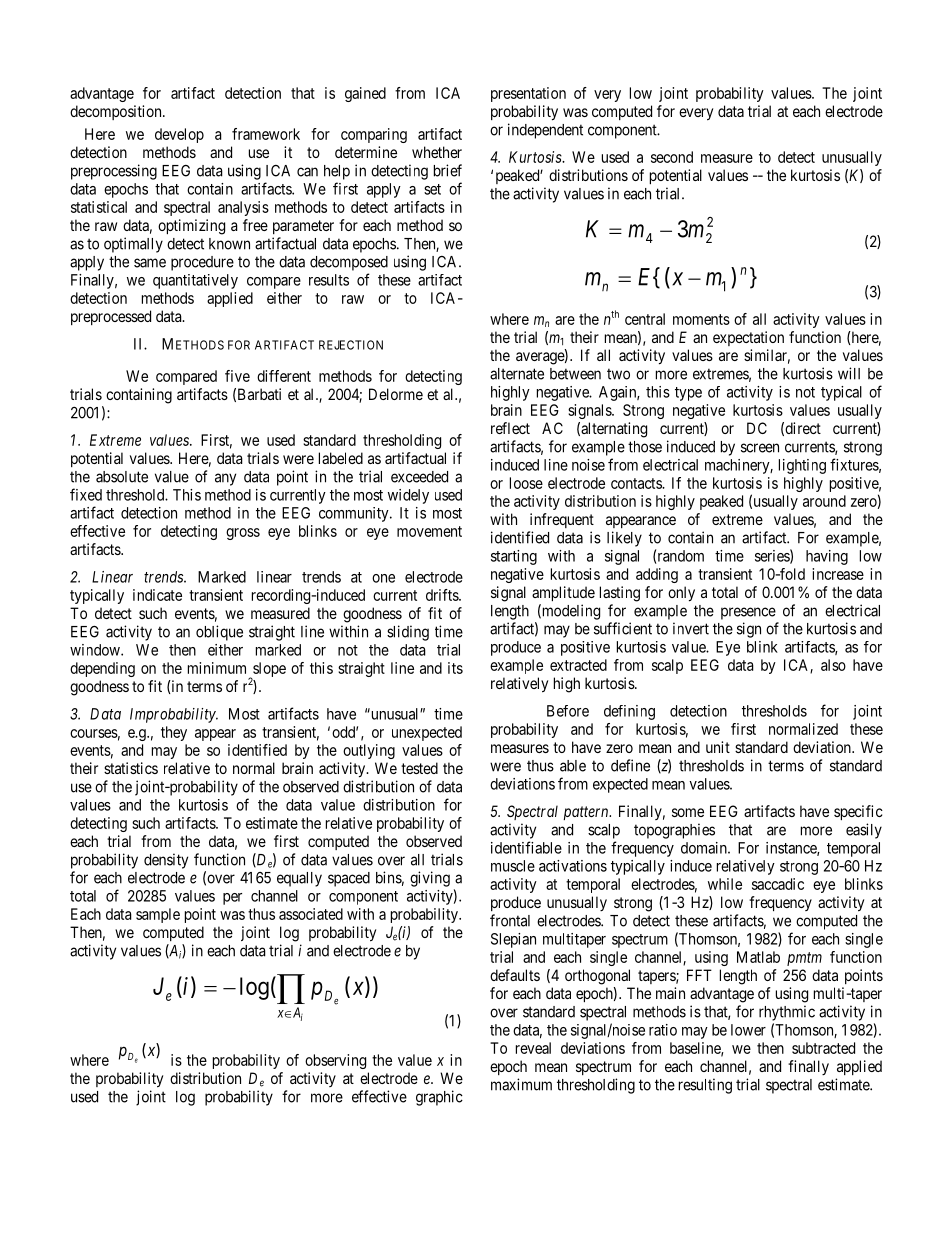  What do you see at coordinates (748, 338) in the page?
I see `expectation` at bounding box center [748, 338].
